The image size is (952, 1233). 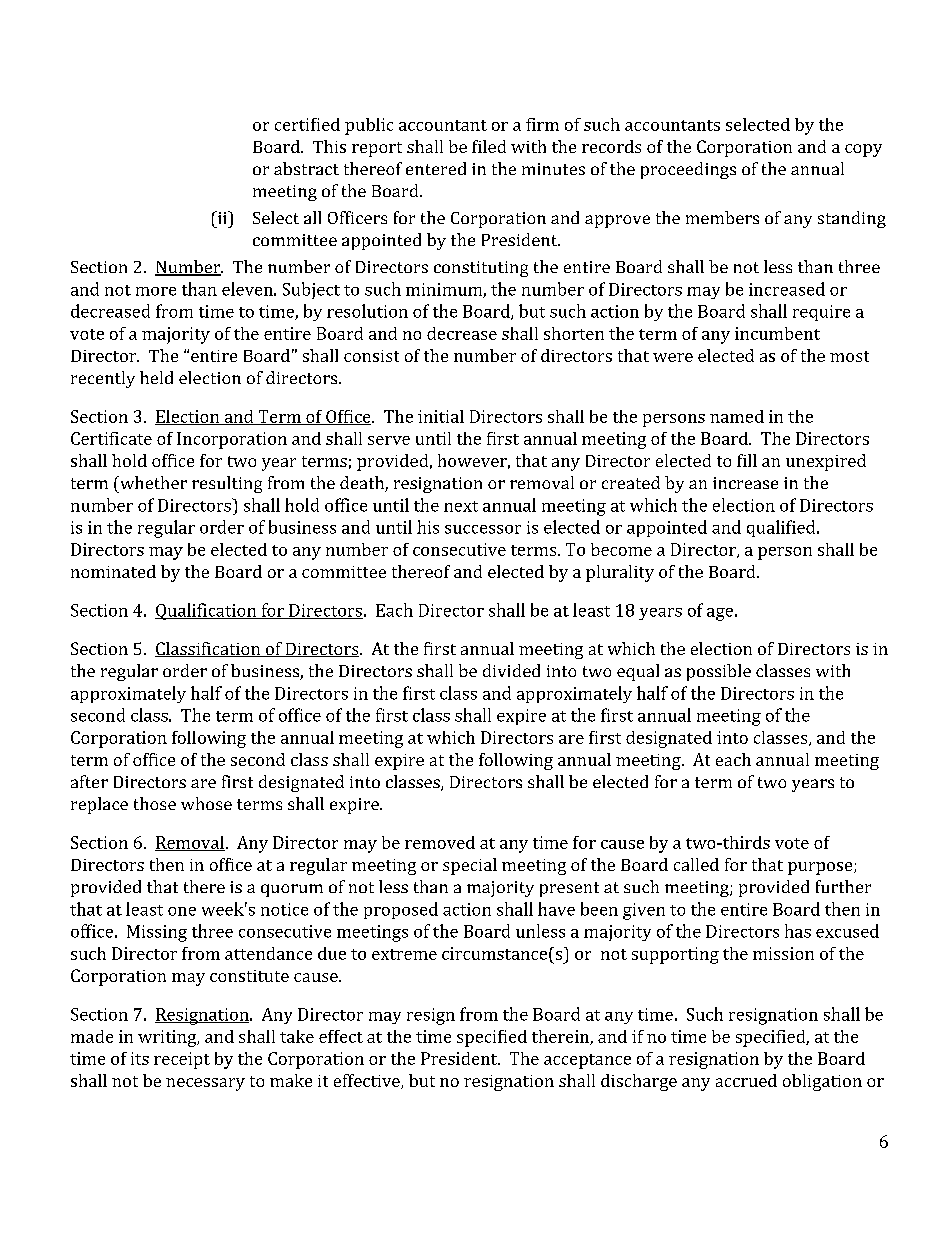 What do you see at coordinates (821, 868) in the document?
I see `purpose` at bounding box center [821, 868].
